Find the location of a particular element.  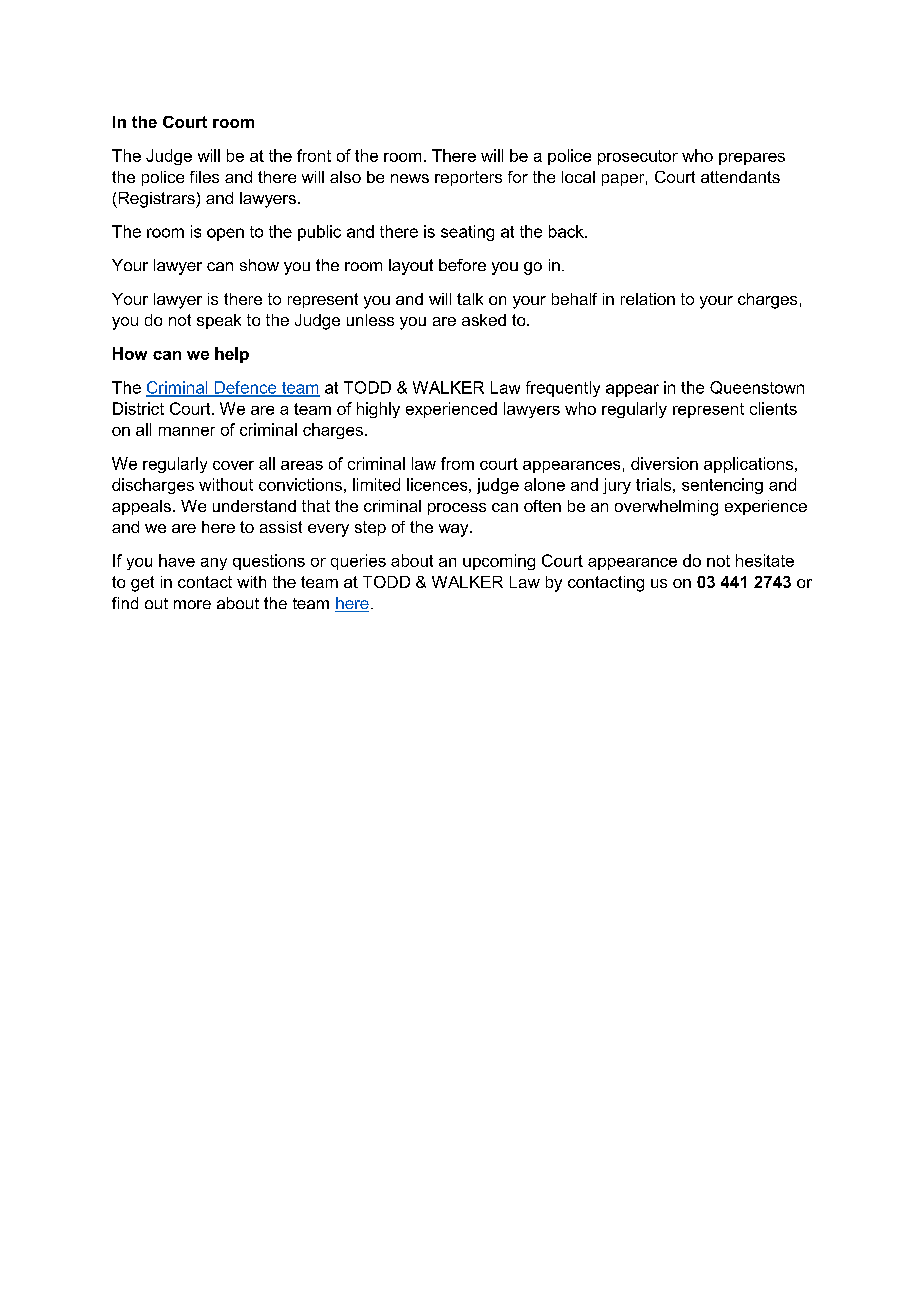

reporters is located at coordinates (468, 178).
